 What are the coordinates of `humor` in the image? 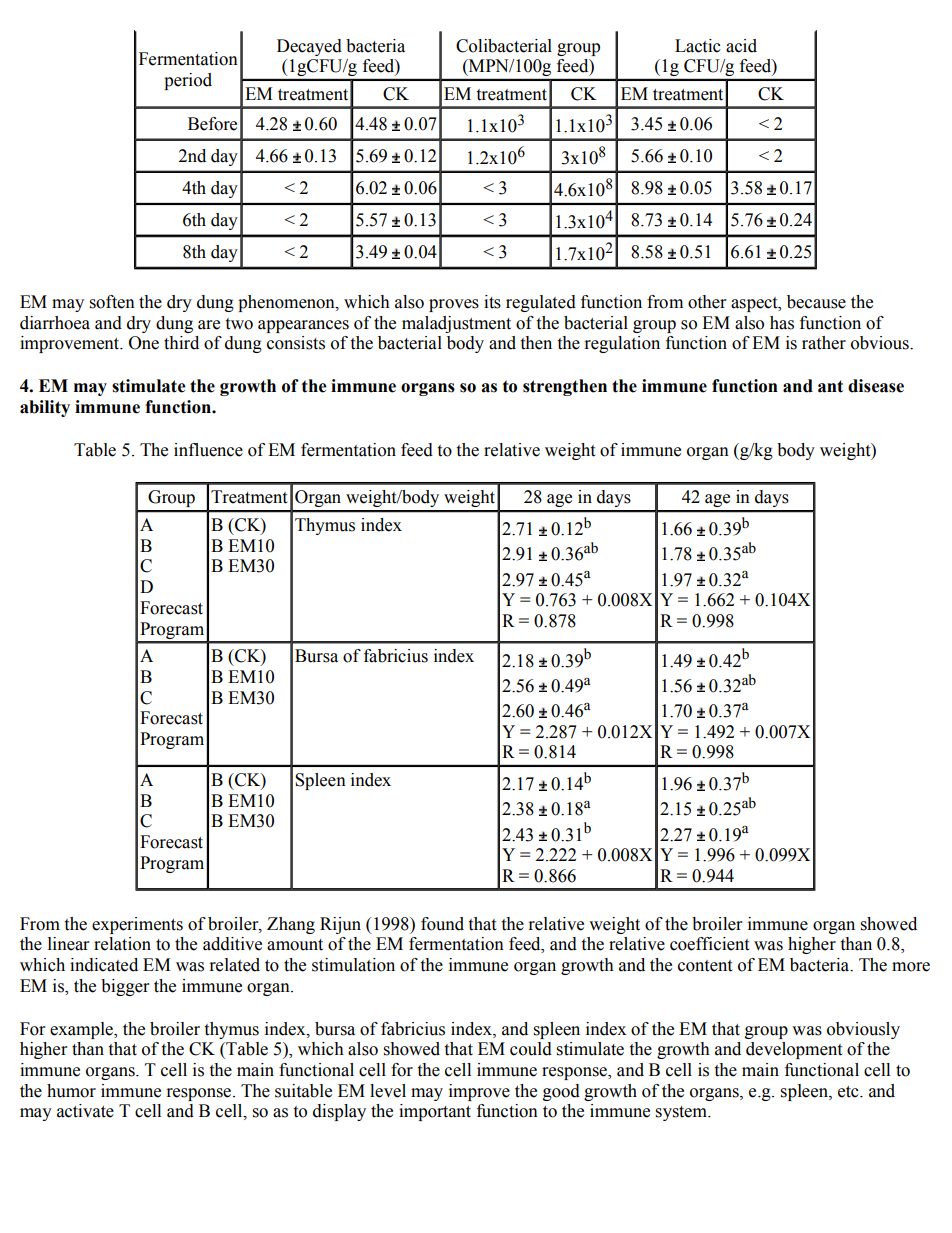 It's located at (71, 1091).
